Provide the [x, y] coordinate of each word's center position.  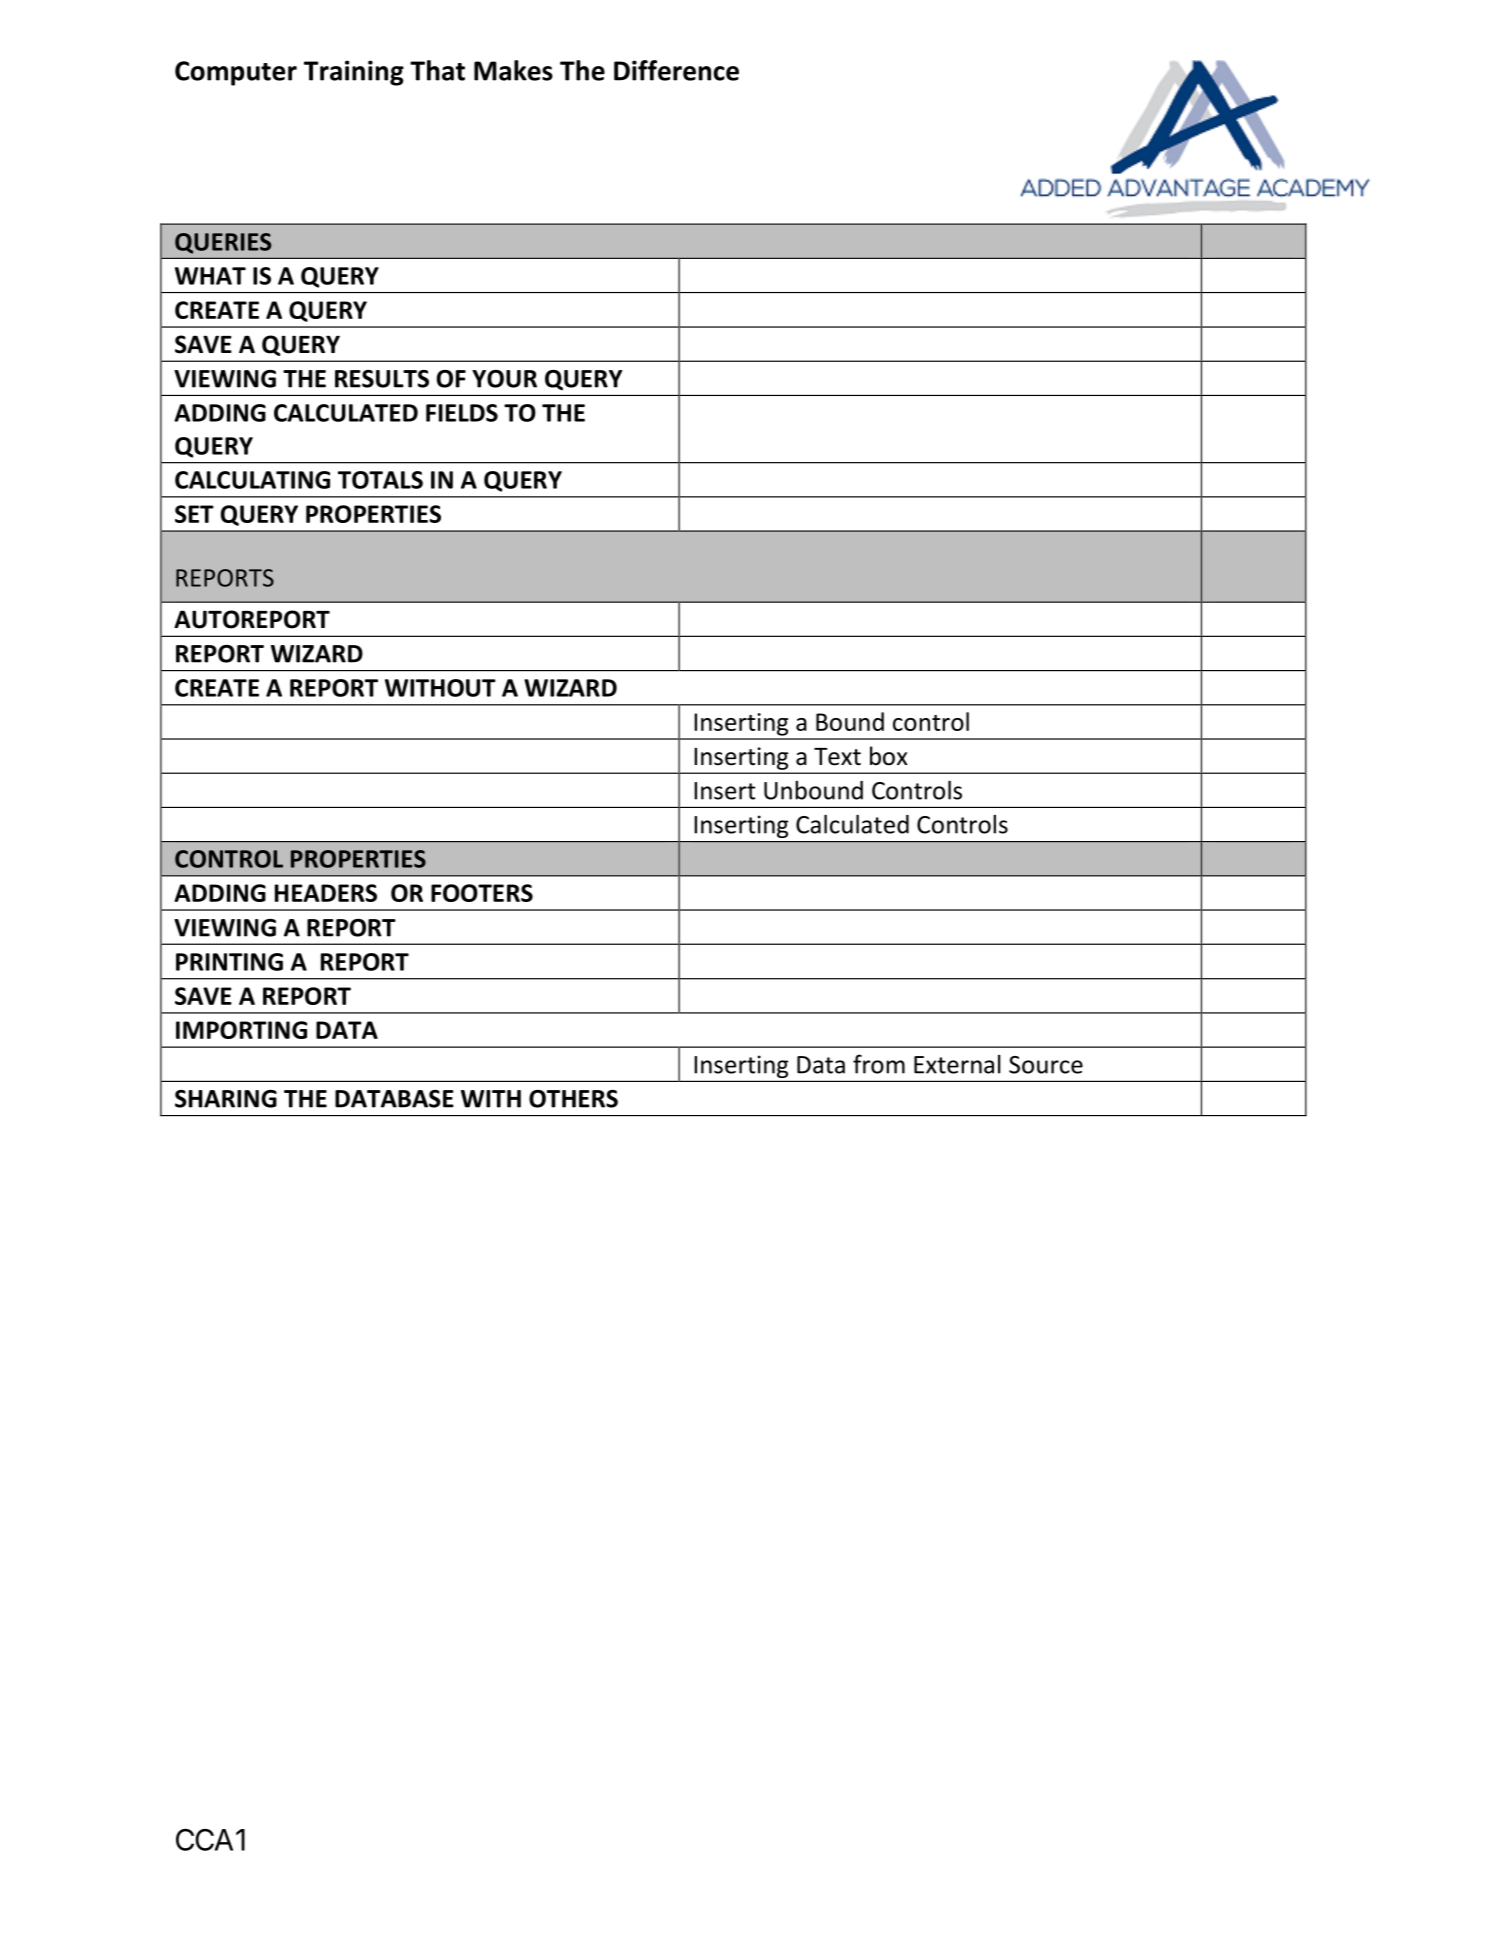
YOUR [504, 379]
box [889, 756]
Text [837, 757]
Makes [513, 70]
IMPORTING [241, 1030]
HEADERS [326, 893]
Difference [676, 70]
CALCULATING [252, 480]
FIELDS [462, 413]
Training [354, 73]
